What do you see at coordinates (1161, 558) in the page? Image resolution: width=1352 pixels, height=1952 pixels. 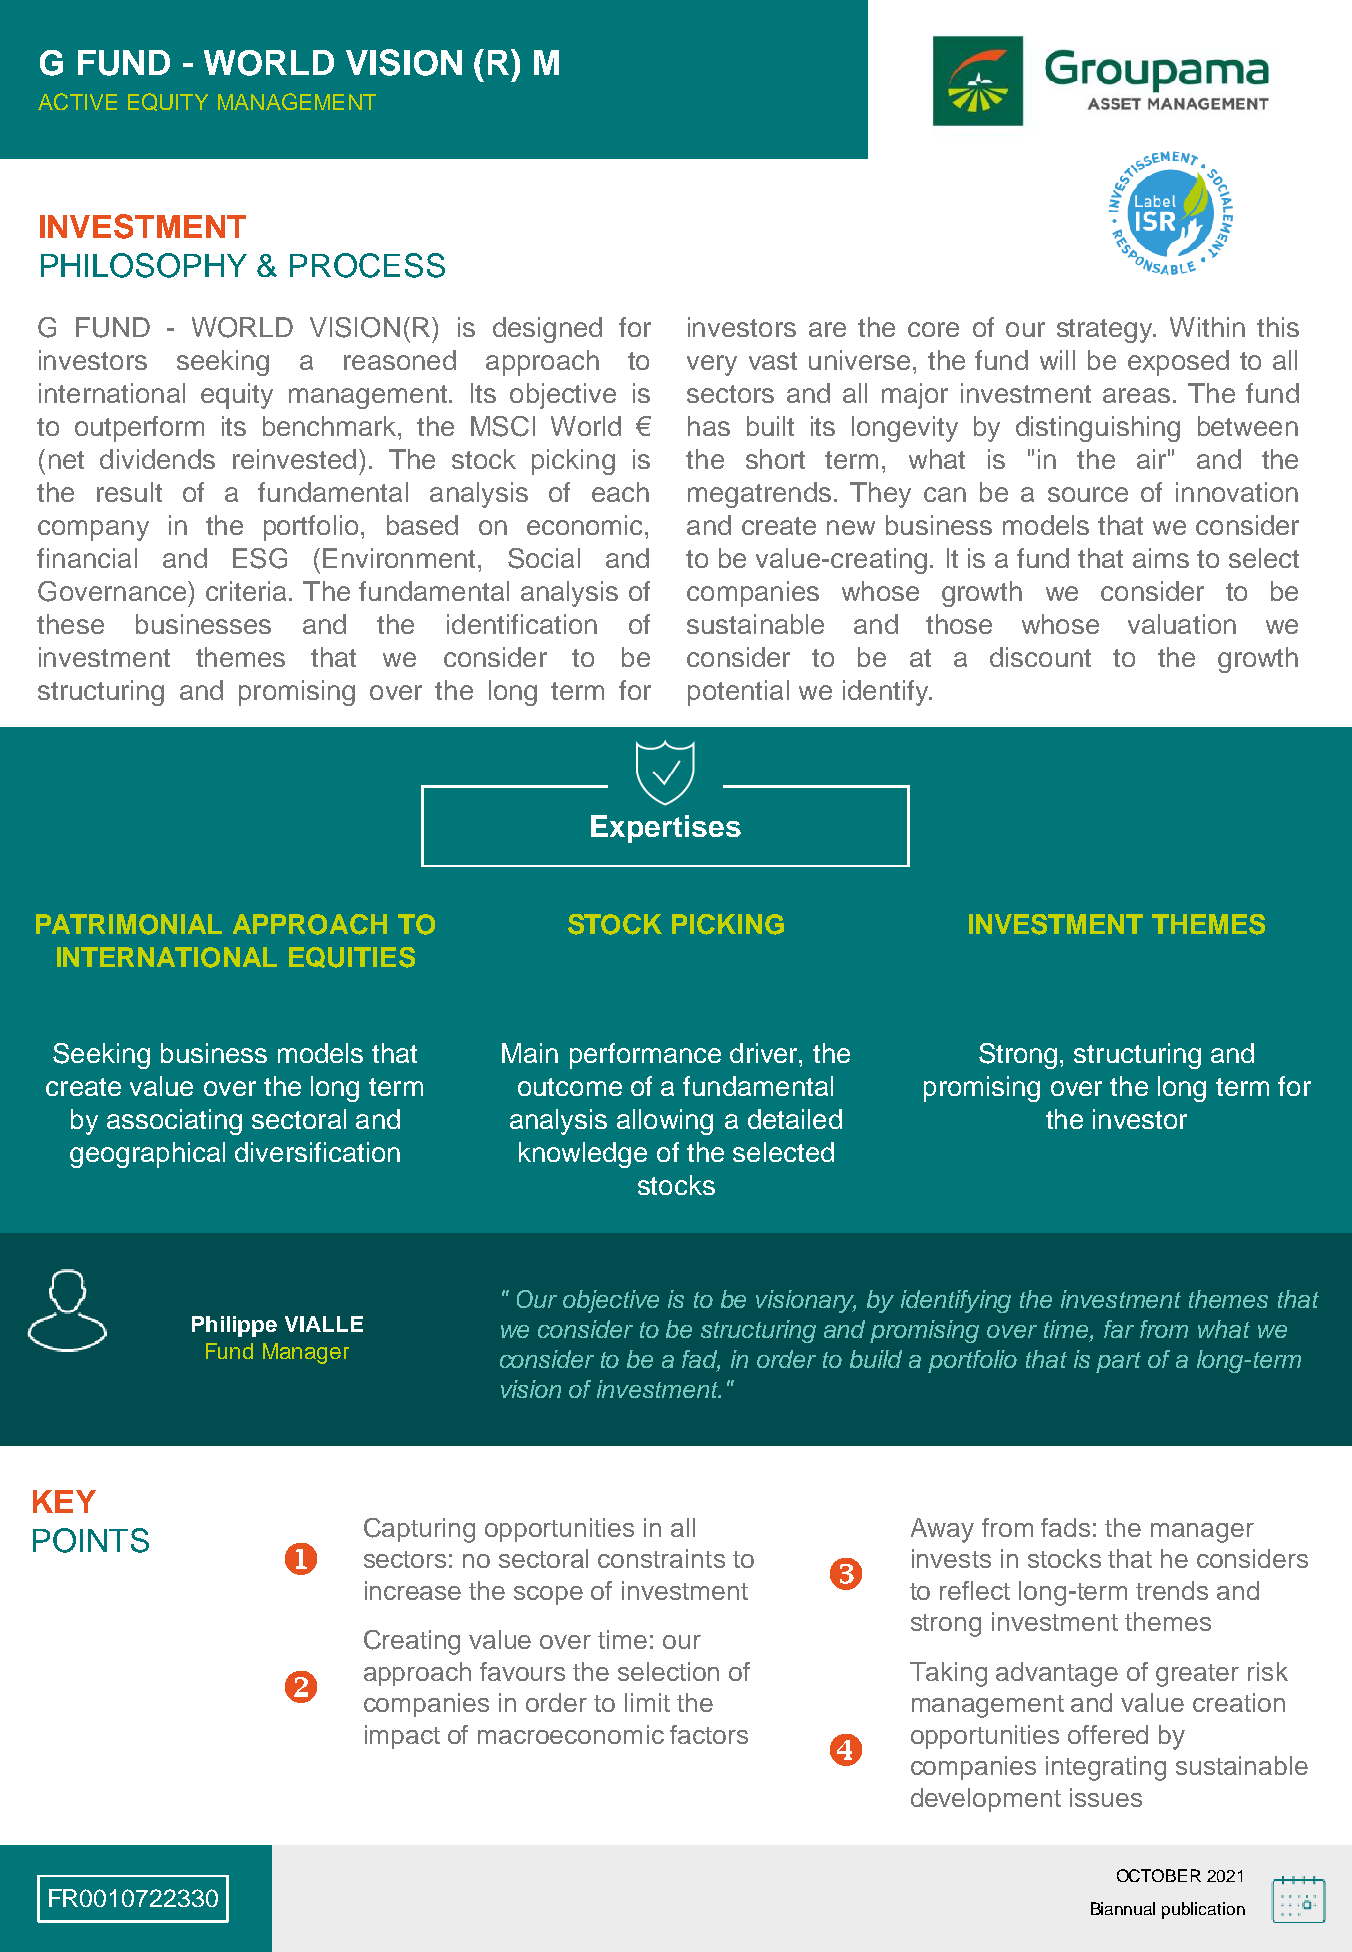 I see `aims` at bounding box center [1161, 558].
